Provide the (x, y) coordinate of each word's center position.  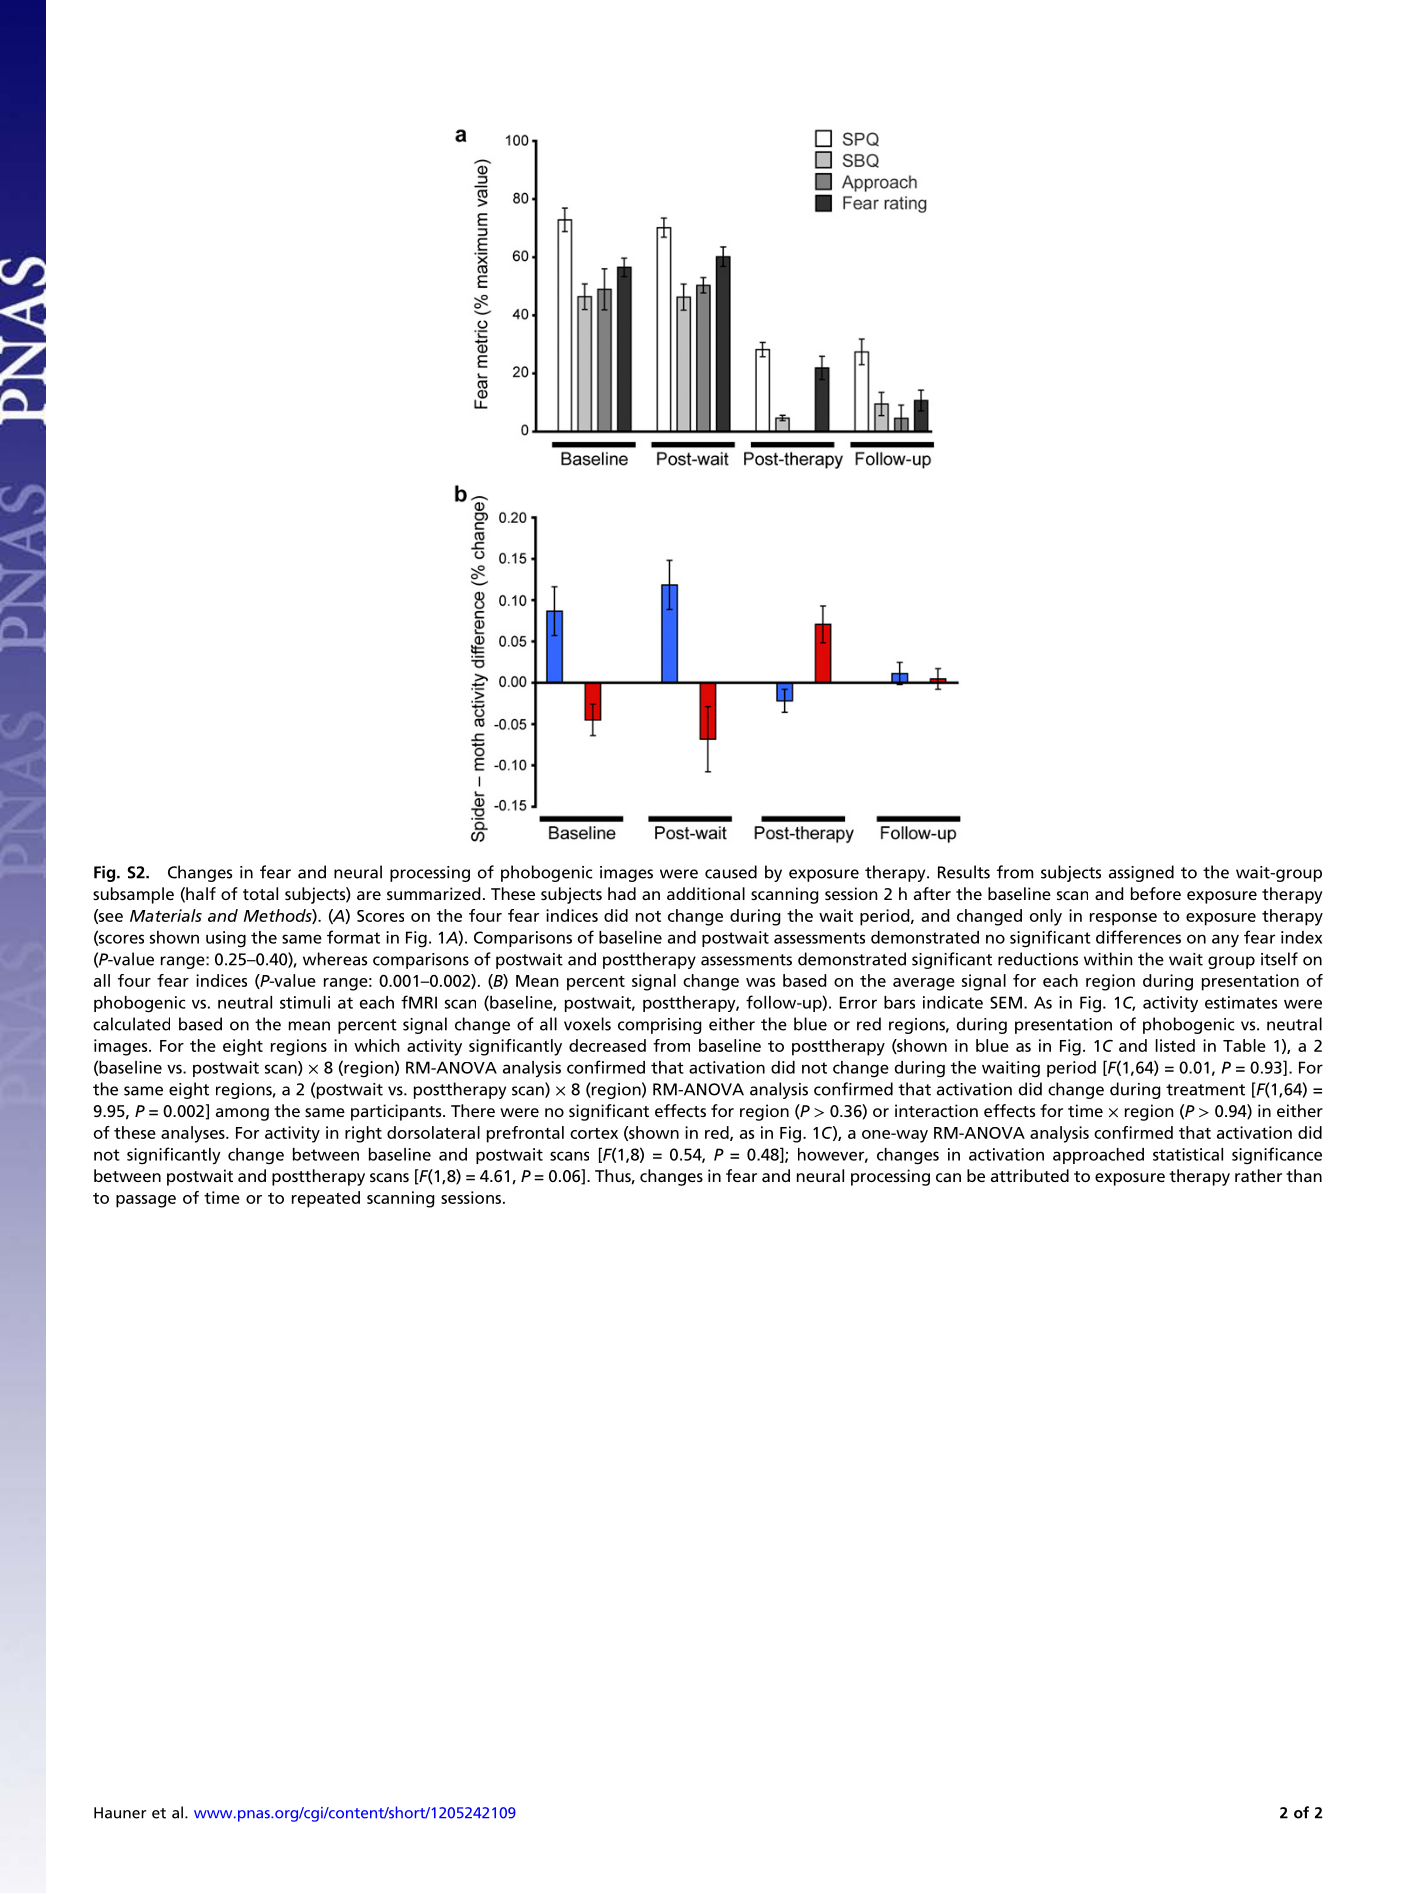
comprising (660, 1026)
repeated (326, 1199)
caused (731, 872)
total (260, 893)
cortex (594, 1133)
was (760, 982)
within (1108, 959)
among (242, 1114)
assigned (1141, 873)
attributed (1030, 1175)
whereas (335, 959)
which (377, 1045)
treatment (1205, 1090)
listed (1175, 1045)
